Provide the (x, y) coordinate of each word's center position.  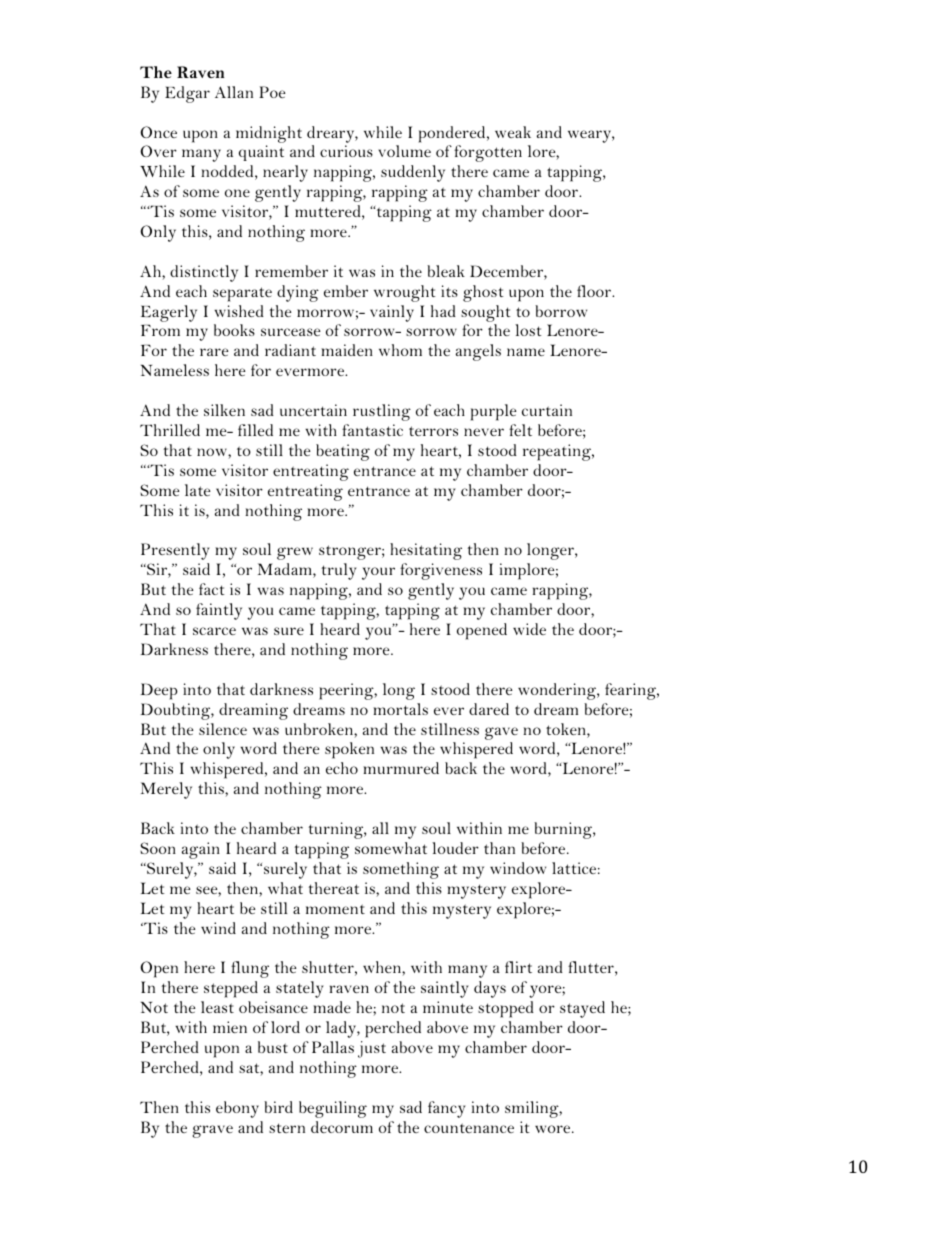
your (378, 573)
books (234, 330)
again (201, 850)
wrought (405, 293)
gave (501, 733)
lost (528, 330)
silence (223, 729)
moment (335, 909)
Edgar (187, 94)
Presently (175, 551)
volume (404, 151)
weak (513, 132)
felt (520, 430)
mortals (400, 709)
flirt (518, 967)
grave (212, 1131)
